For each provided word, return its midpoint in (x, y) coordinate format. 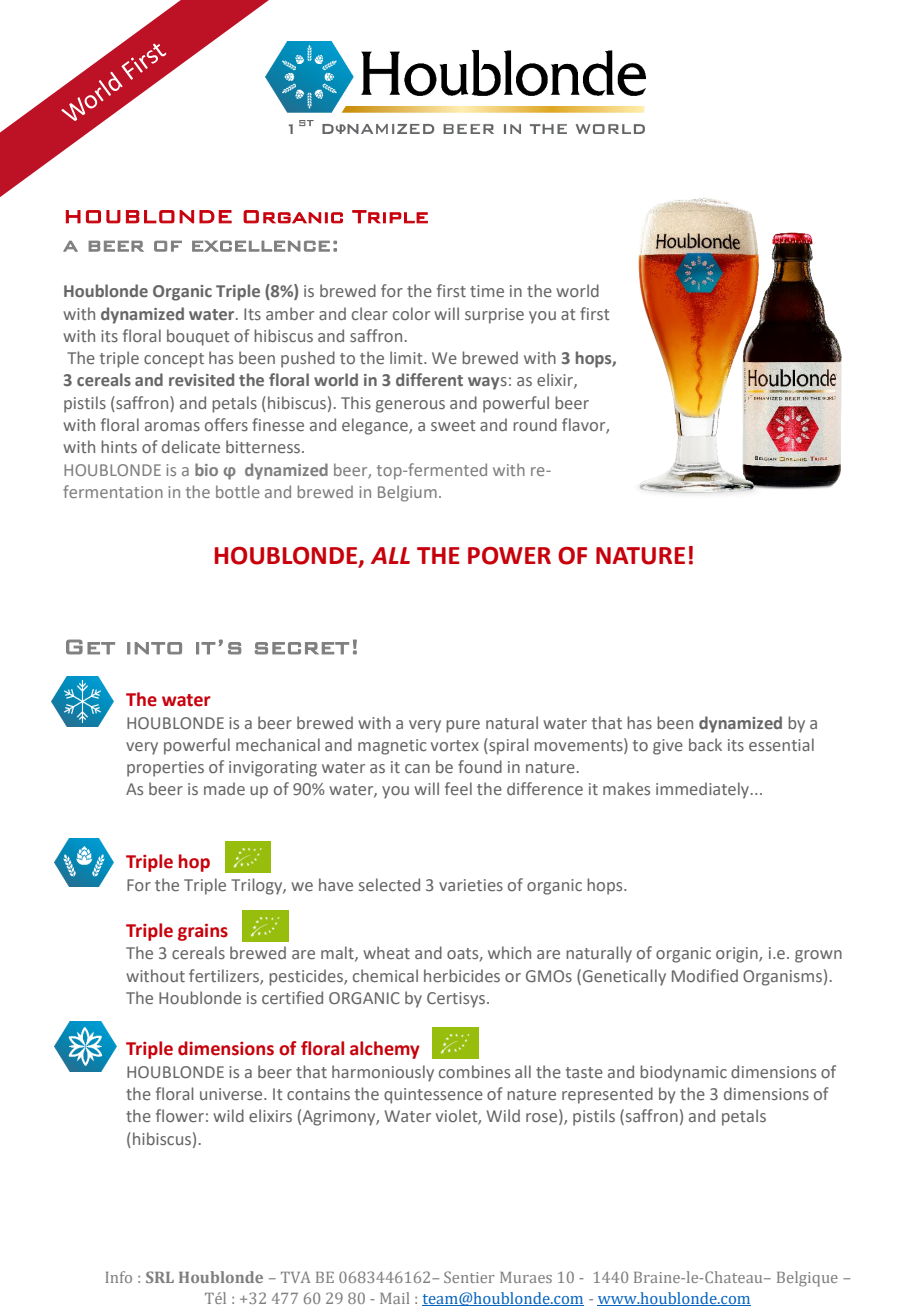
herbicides (462, 975)
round (535, 424)
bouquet (198, 337)
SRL (160, 1277)
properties (165, 769)
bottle (238, 491)
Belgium (407, 493)
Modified (705, 975)
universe (232, 1094)
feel (458, 788)
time (487, 291)
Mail (394, 1298)
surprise (494, 316)
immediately (702, 790)
